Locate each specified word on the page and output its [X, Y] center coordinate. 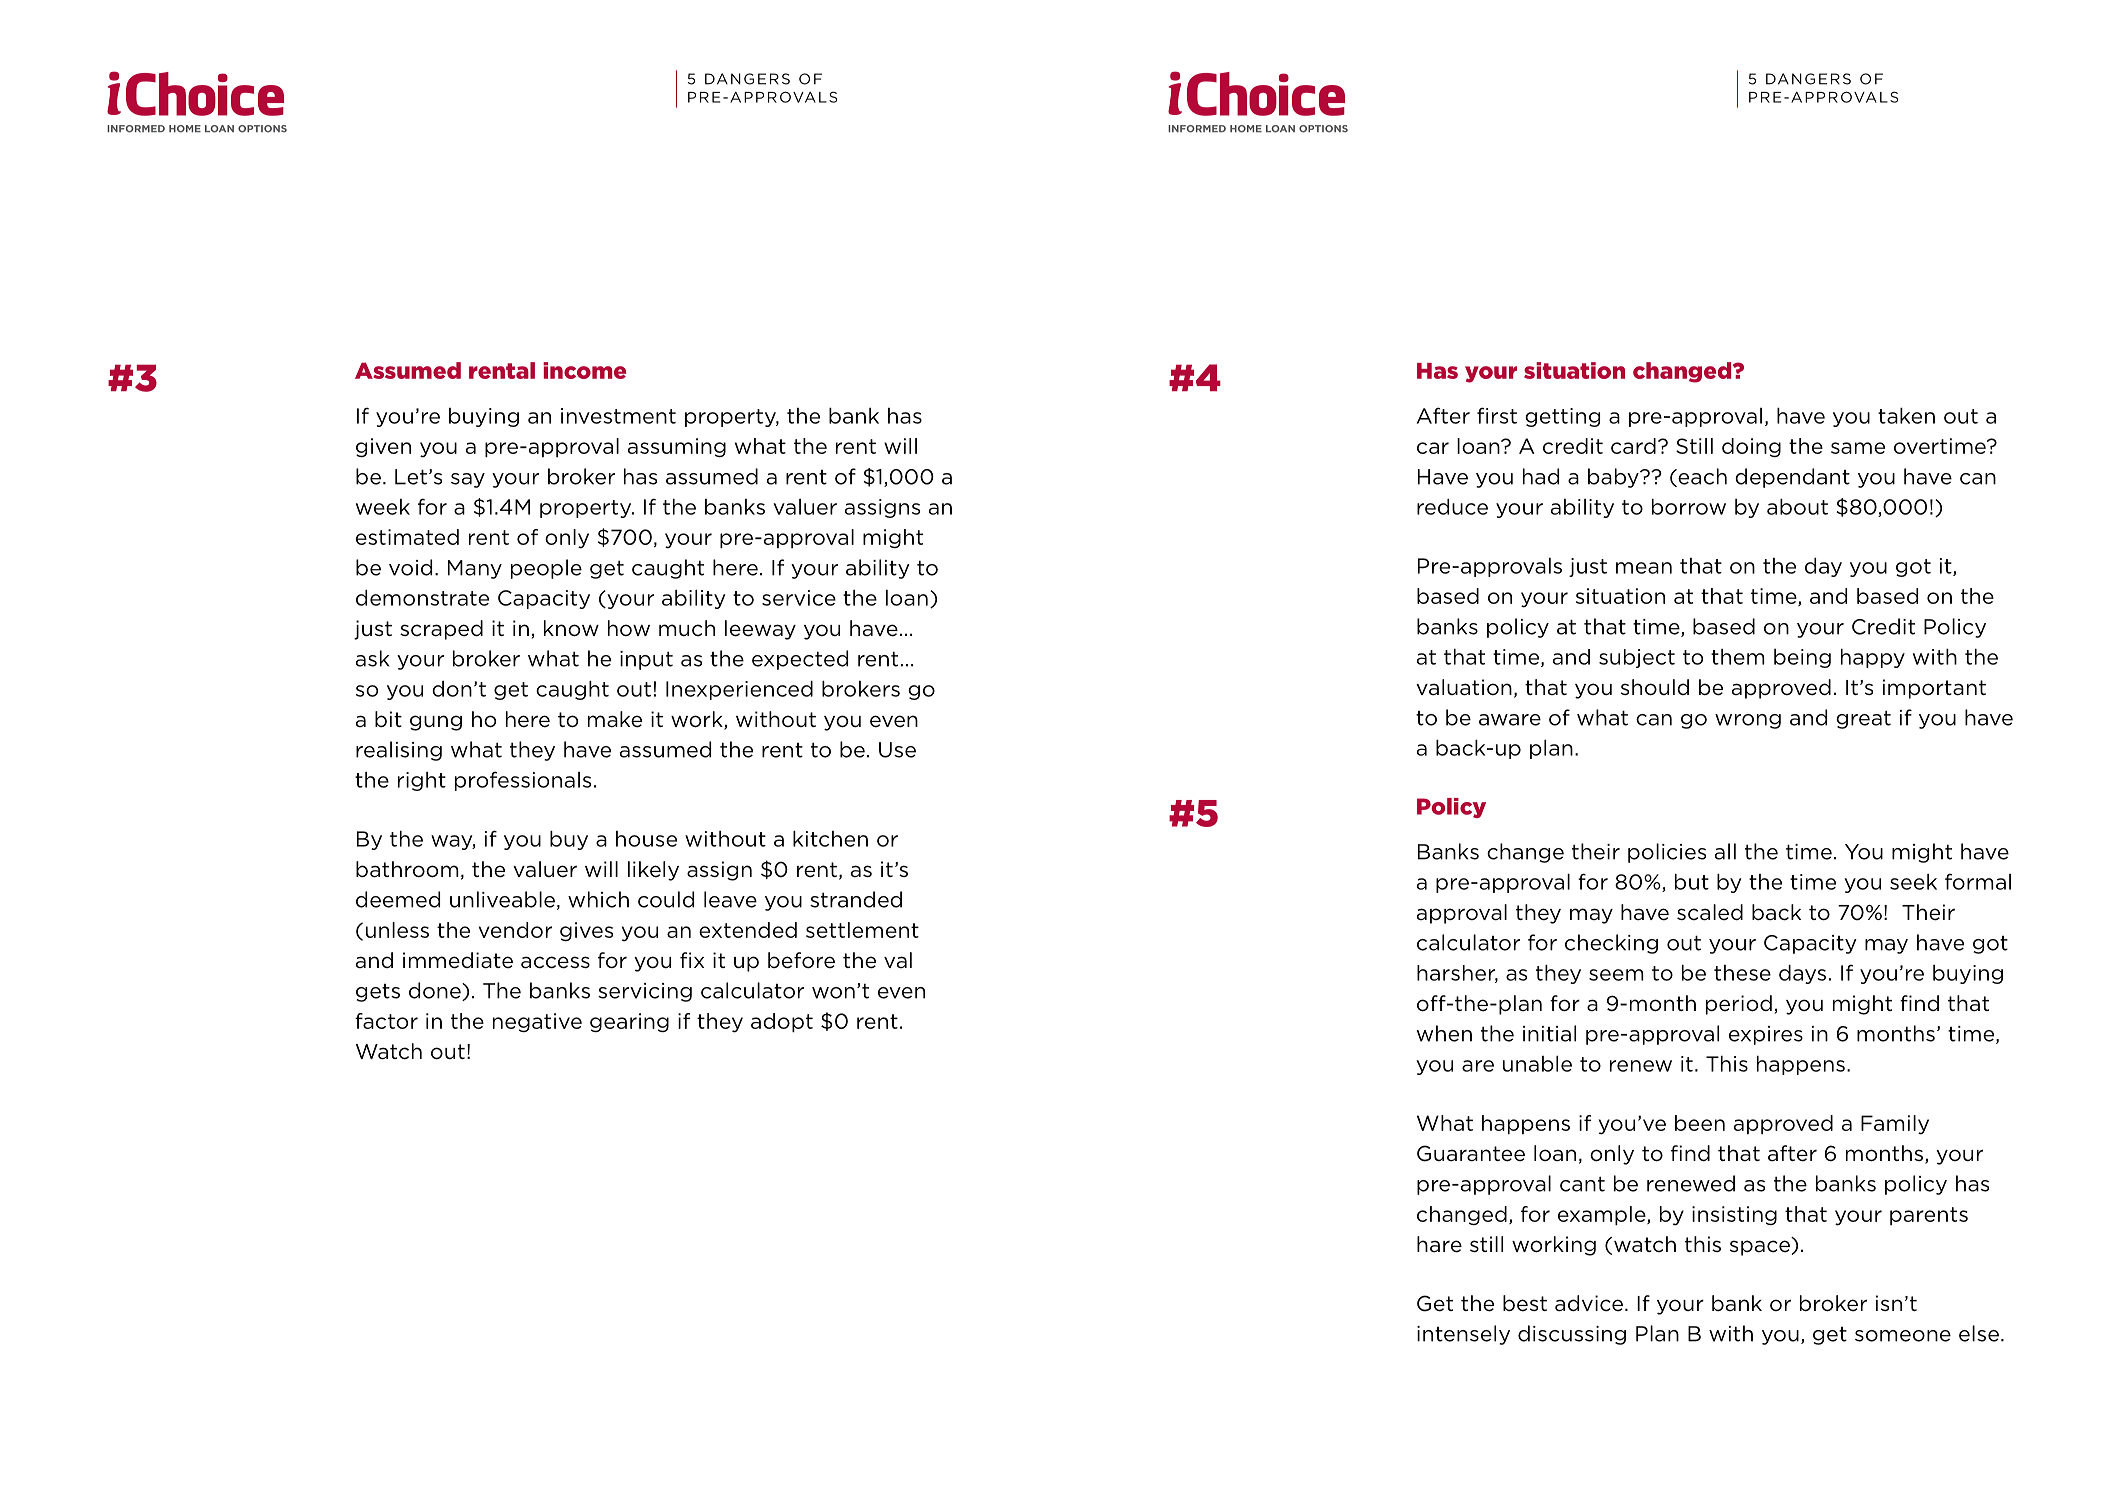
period [1739, 1005]
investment [618, 416]
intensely [1463, 1335]
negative [537, 1022]
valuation [1464, 687]
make [615, 719]
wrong [1748, 721]
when [1444, 1033]
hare [1439, 1244]
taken [1906, 416]
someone [1903, 1336]
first [1497, 415]
